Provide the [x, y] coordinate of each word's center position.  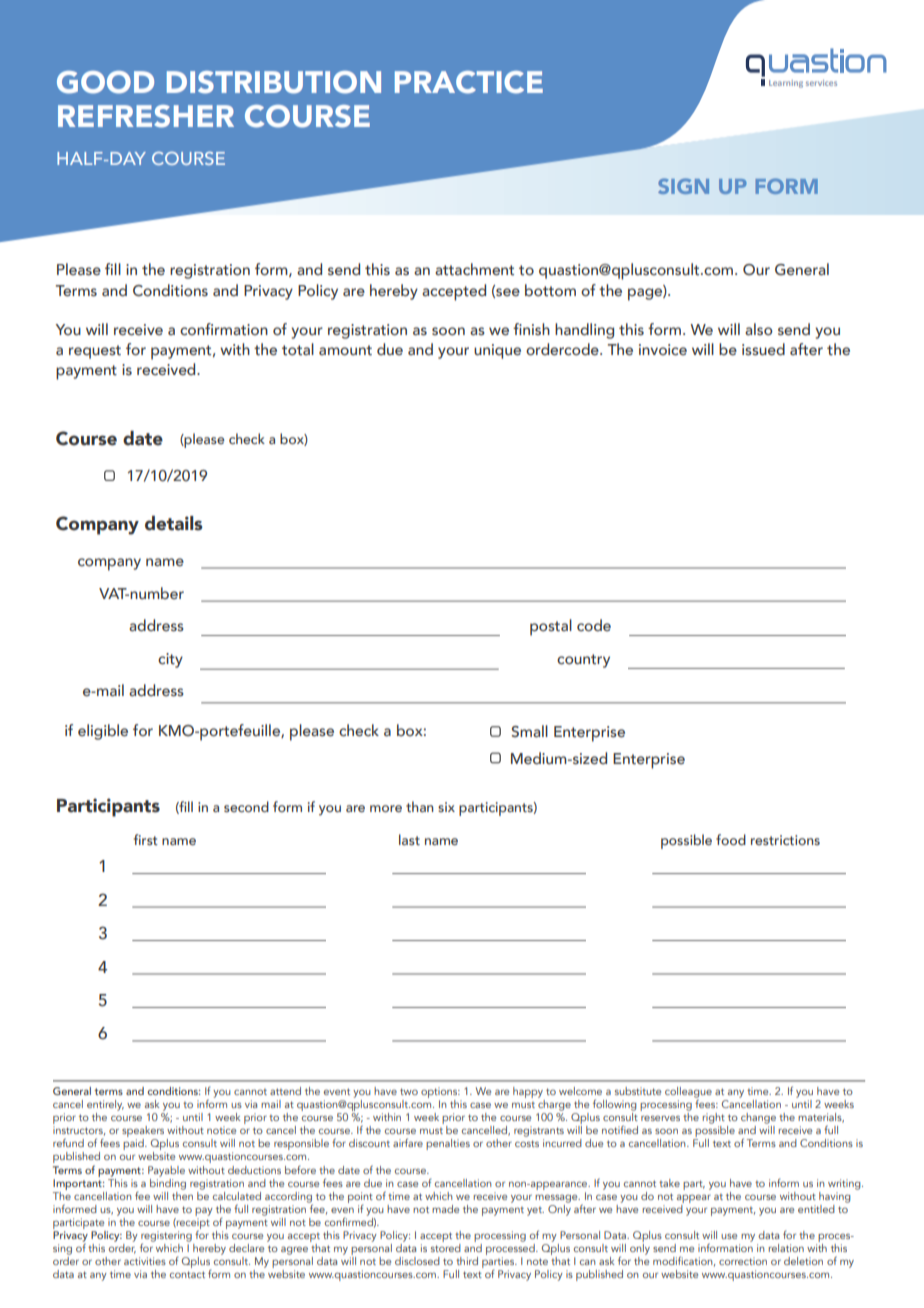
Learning [786, 84]
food [731, 839]
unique [497, 351]
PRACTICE [469, 82]
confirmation [224, 329]
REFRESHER [146, 116]
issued [763, 349]
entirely [105, 1105]
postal [551, 627]
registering [166, 1237]
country [583, 661]
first [146, 839]
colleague [688, 1093]
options [440, 1094]
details [174, 523]
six [446, 807]
